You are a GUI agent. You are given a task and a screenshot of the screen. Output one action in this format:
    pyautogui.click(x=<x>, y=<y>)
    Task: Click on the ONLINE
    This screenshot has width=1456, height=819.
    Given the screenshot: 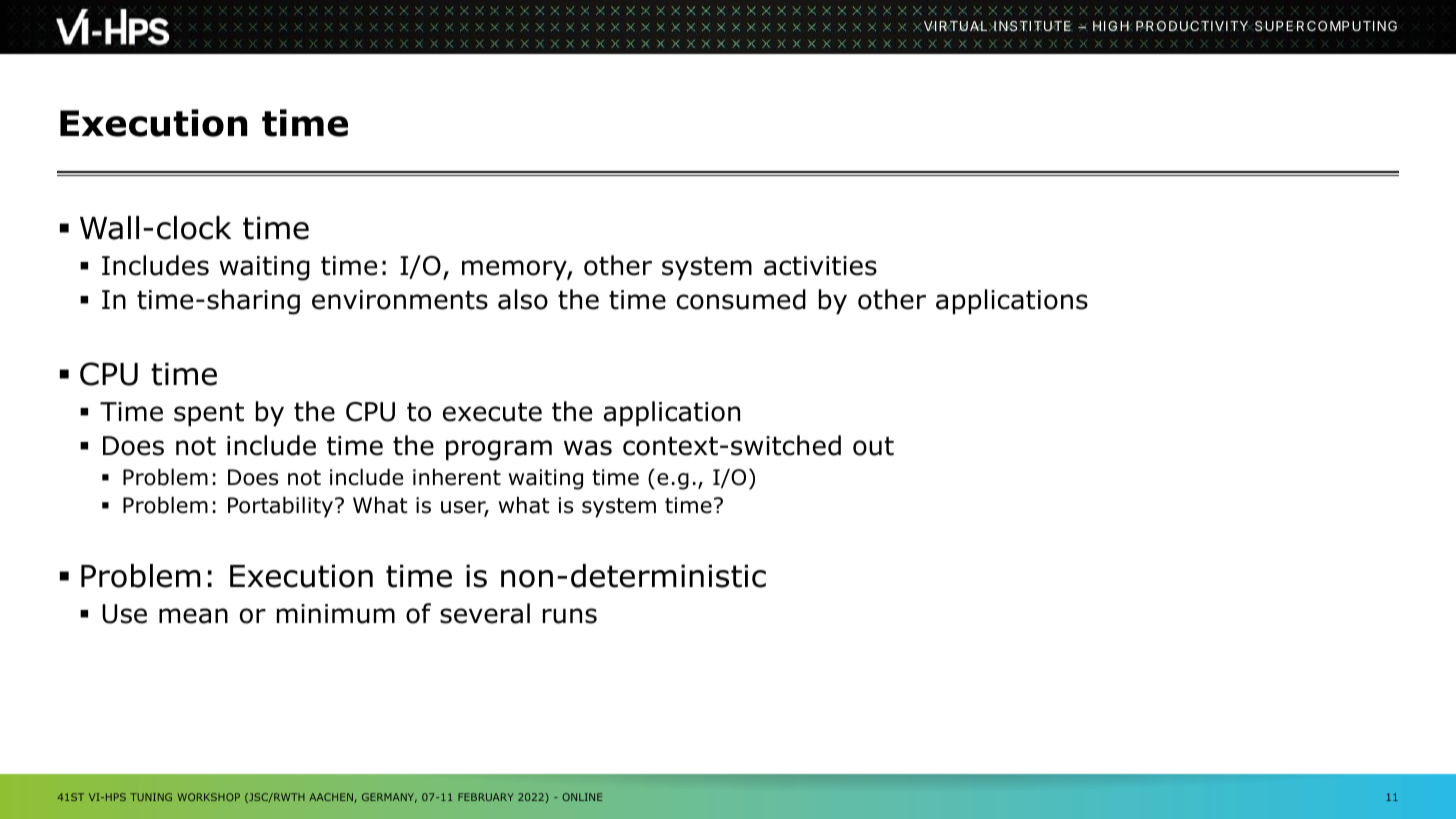 What is the action you would take?
    pyautogui.click(x=582, y=797)
